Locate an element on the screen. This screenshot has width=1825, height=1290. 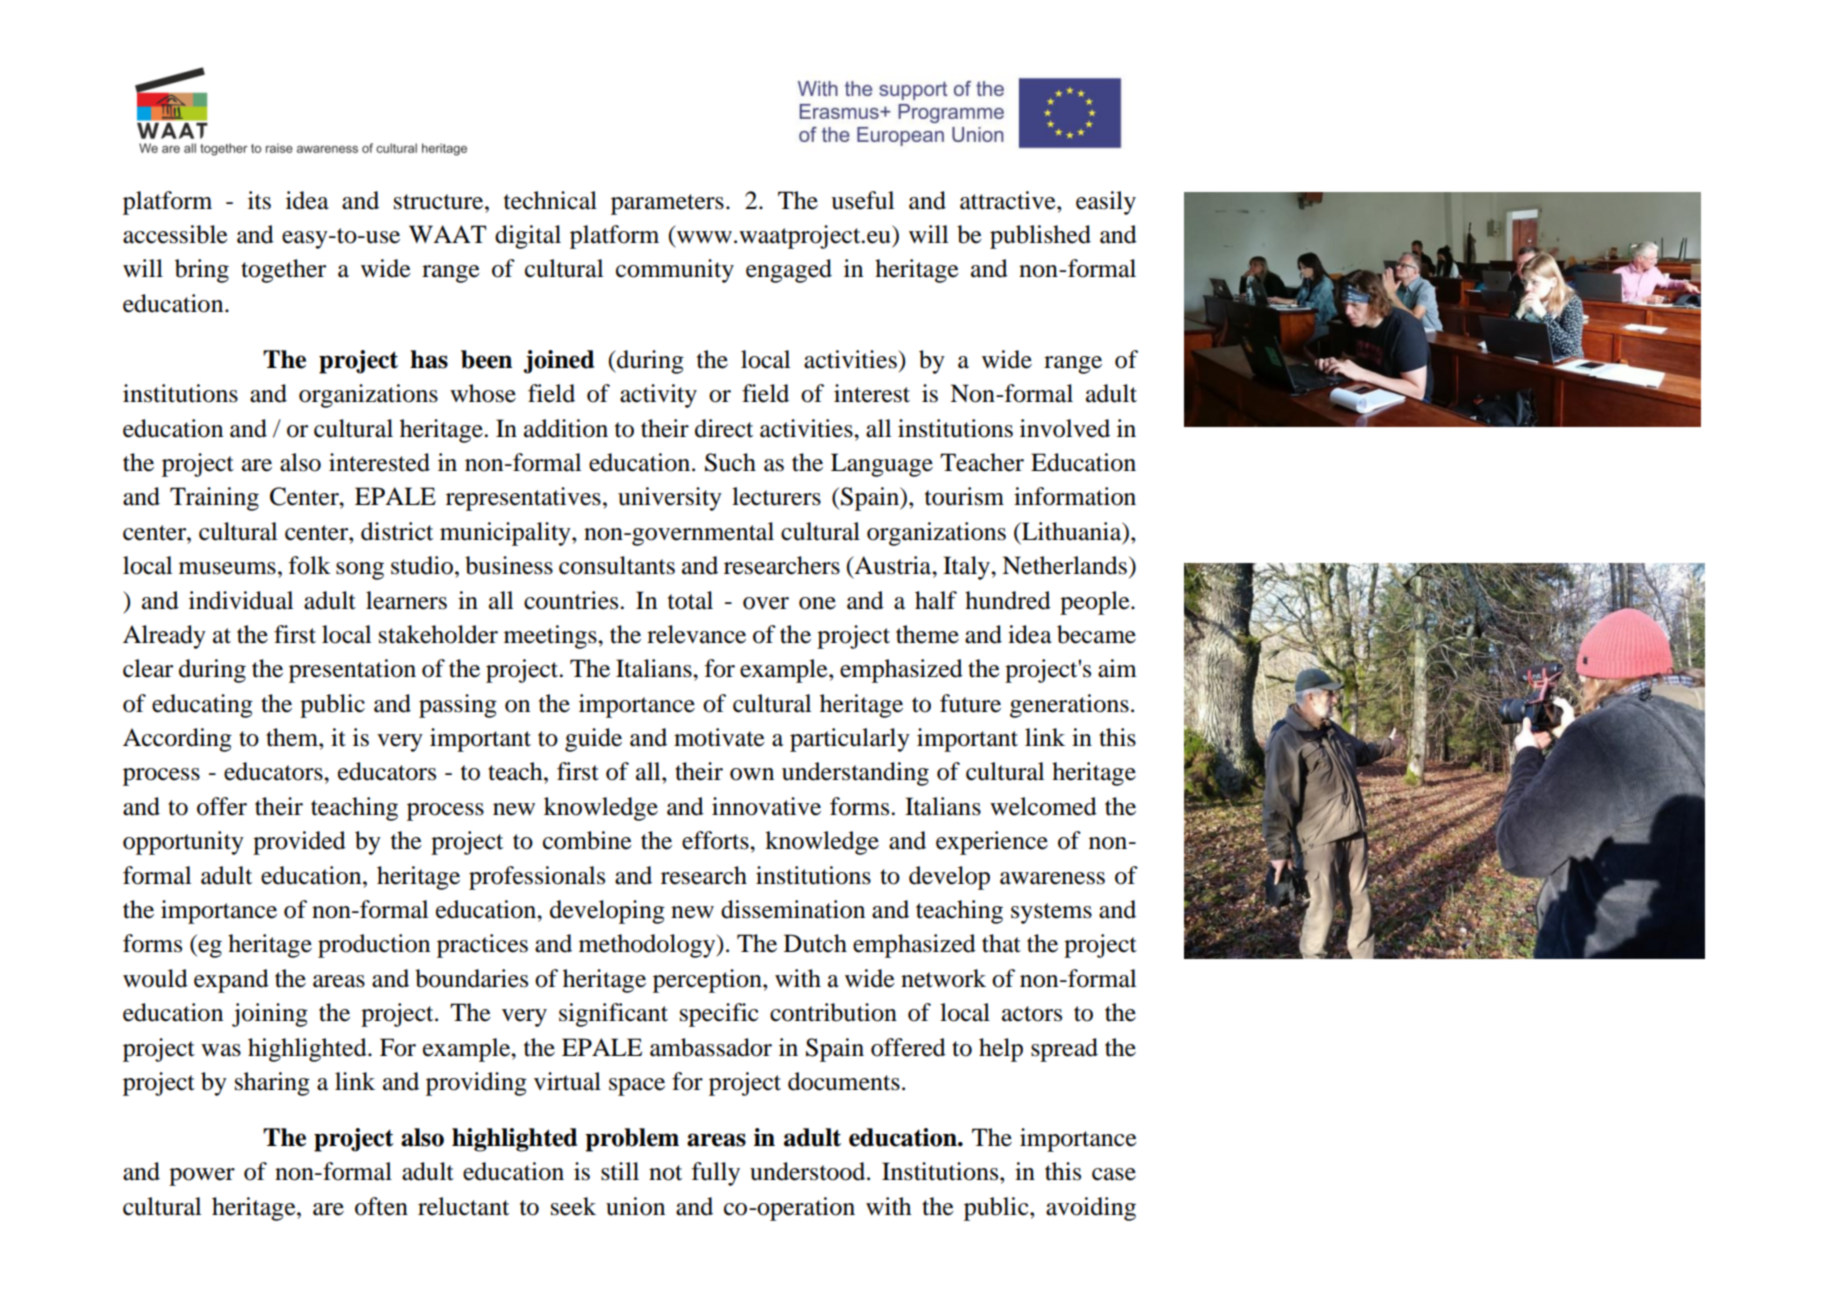
power is located at coordinates (202, 1177).
